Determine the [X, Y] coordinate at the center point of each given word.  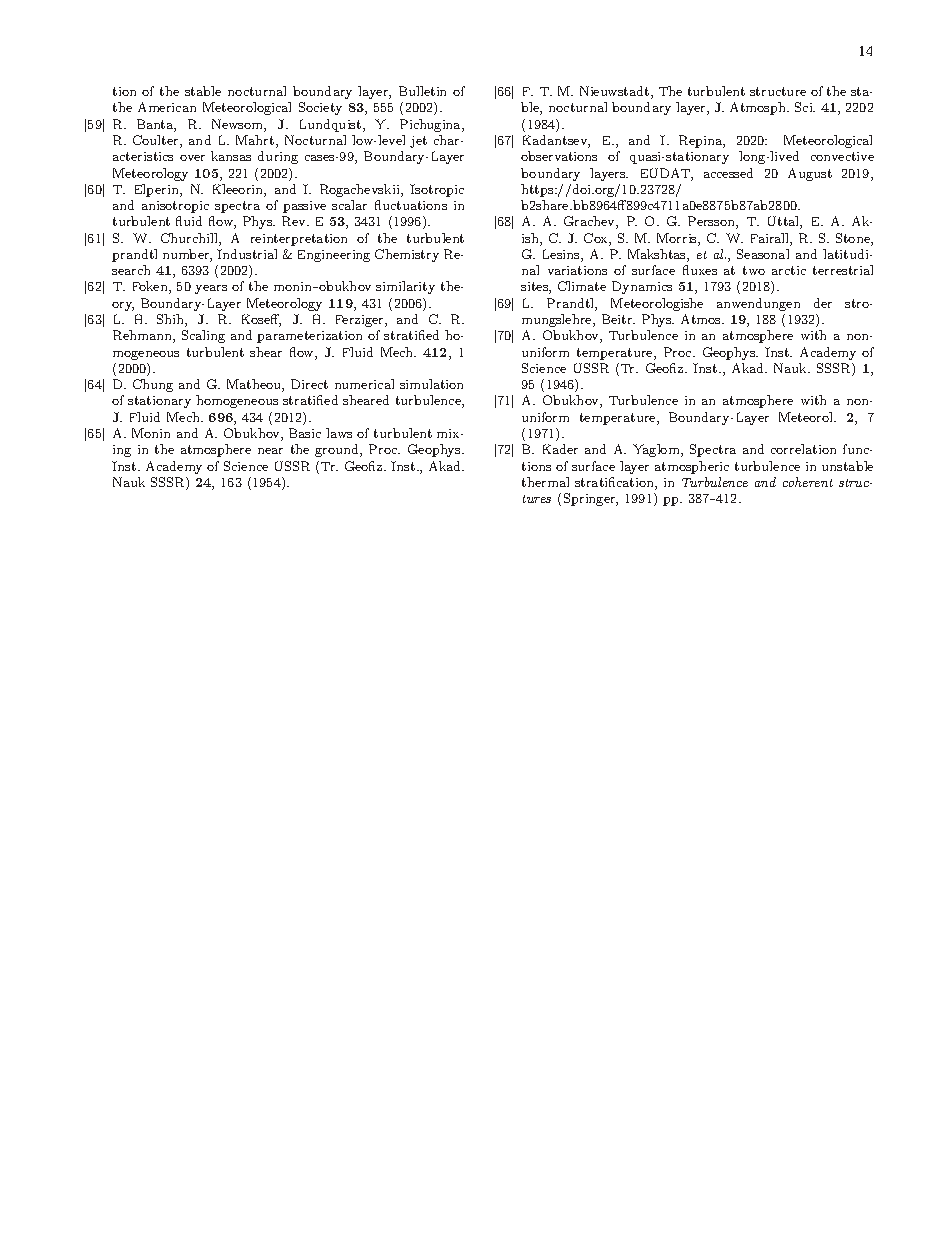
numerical [364, 384]
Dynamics [642, 287]
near [270, 451]
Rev [295, 221]
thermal [545, 482]
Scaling [203, 336]
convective [842, 156]
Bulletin [422, 91]
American [167, 107]
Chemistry [407, 255]
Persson [712, 222]
